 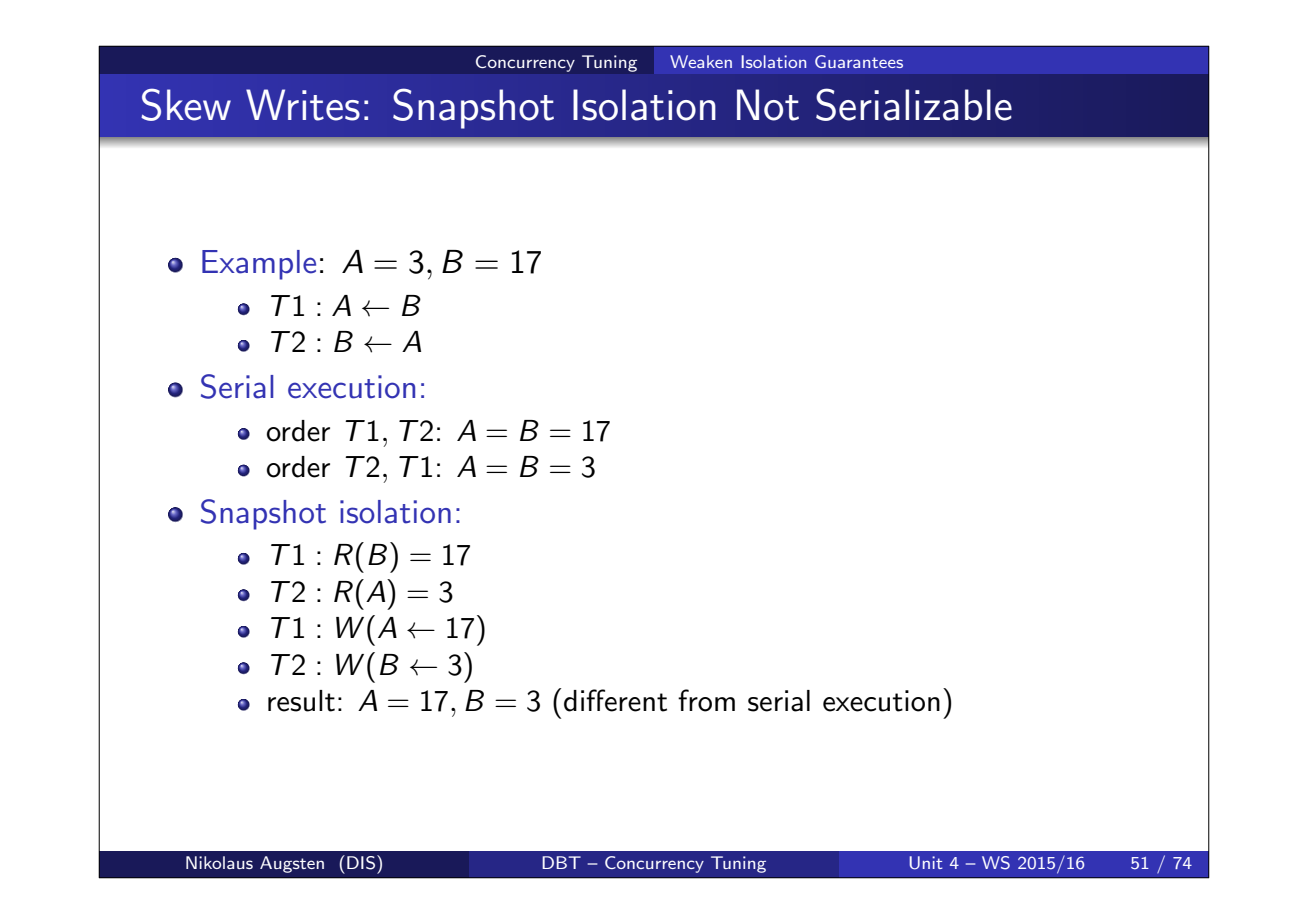 I want to click on Writes, so click(x=303, y=105).
